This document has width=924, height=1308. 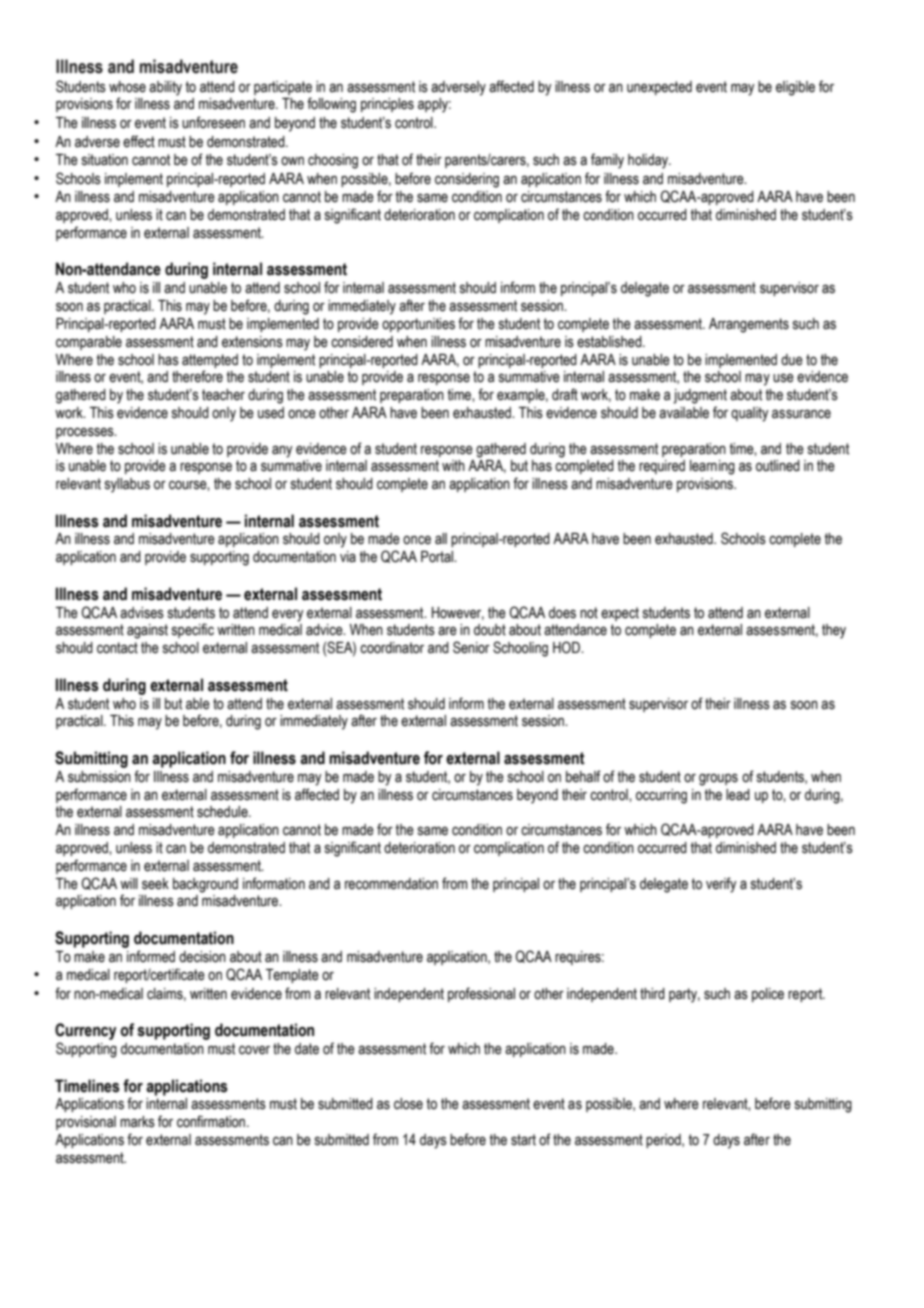 I want to click on unforeseen, so click(x=213, y=122).
